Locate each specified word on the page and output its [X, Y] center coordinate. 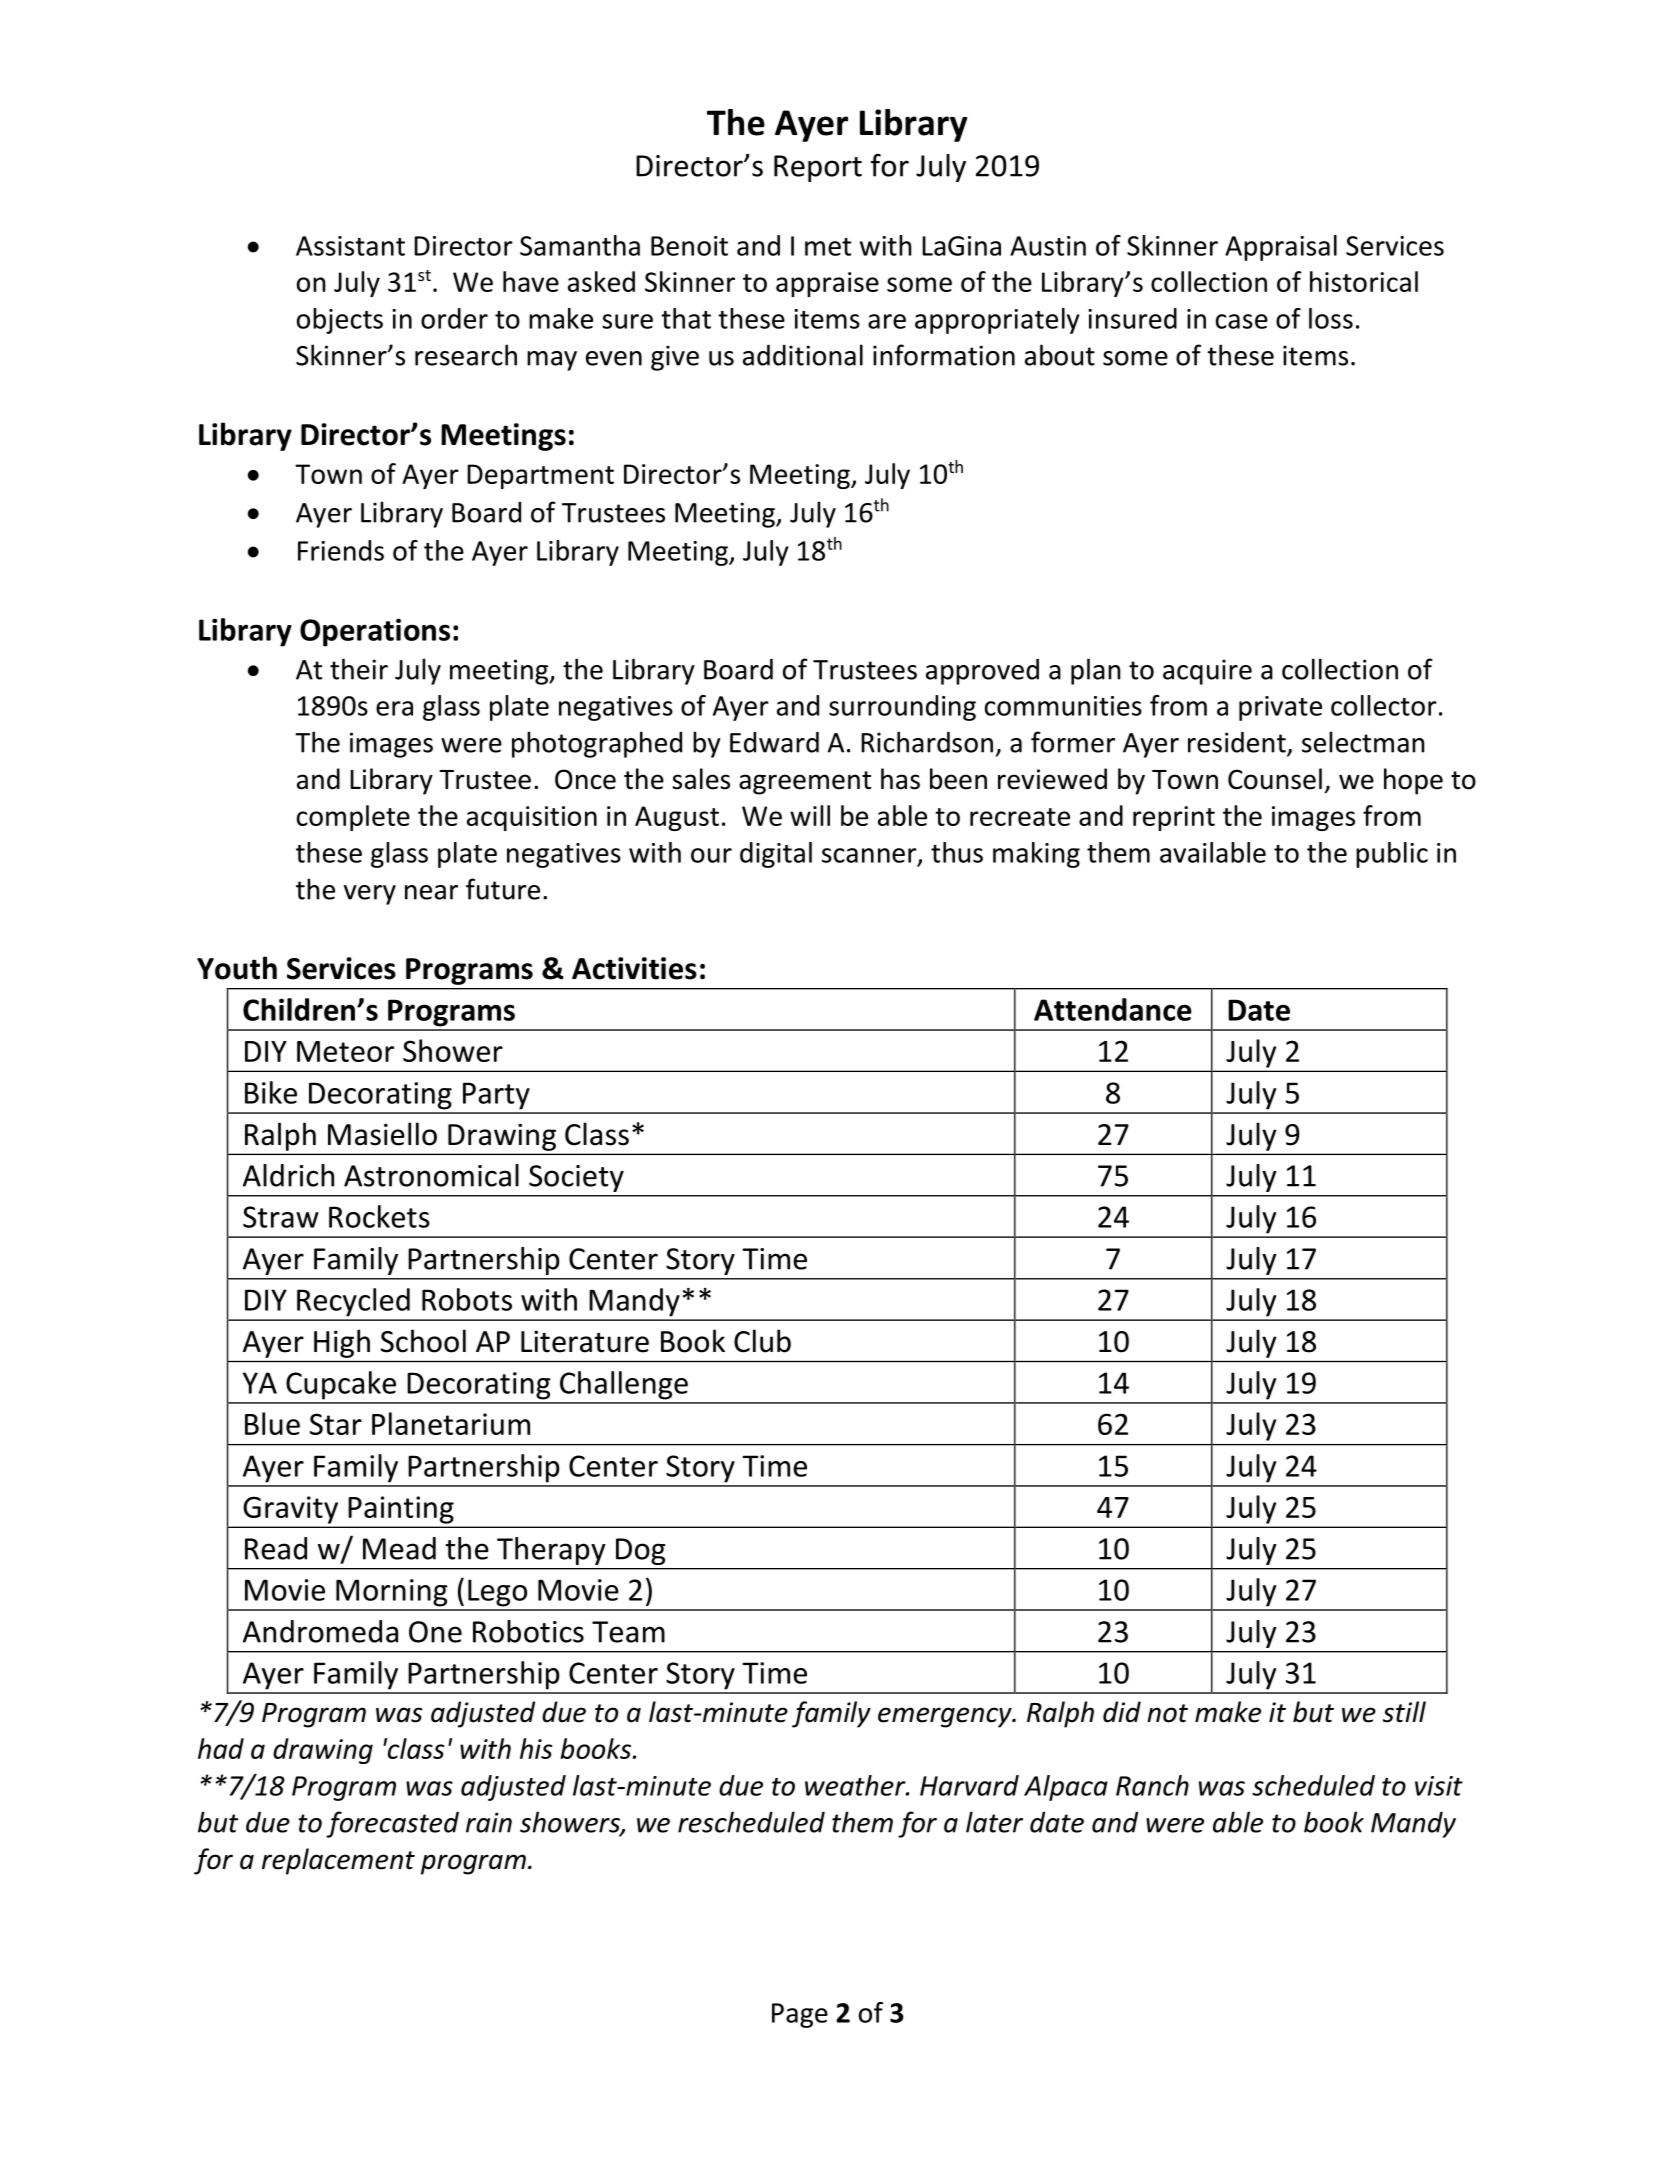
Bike [271, 1092]
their [359, 669]
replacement [338, 1861]
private [1280, 708]
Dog [640, 1551]
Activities [634, 968]
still [1404, 1712]
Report [818, 168]
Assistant [350, 246]
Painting [401, 1510]
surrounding [902, 708]
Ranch [1152, 1785]
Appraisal [1281, 248]
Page [800, 2015]
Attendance [1113, 1009]
